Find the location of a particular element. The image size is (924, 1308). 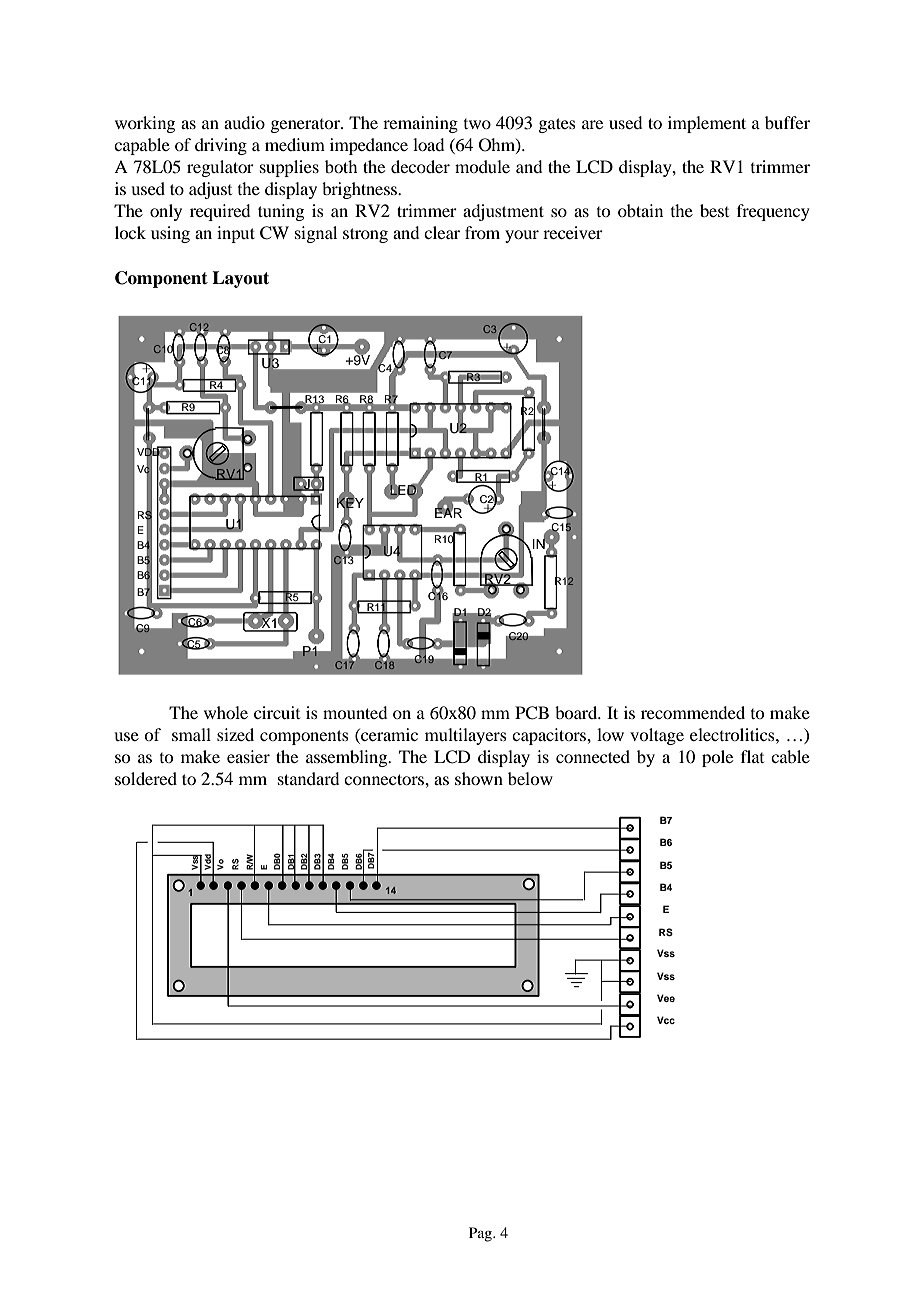

recommended is located at coordinates (693, 712).
